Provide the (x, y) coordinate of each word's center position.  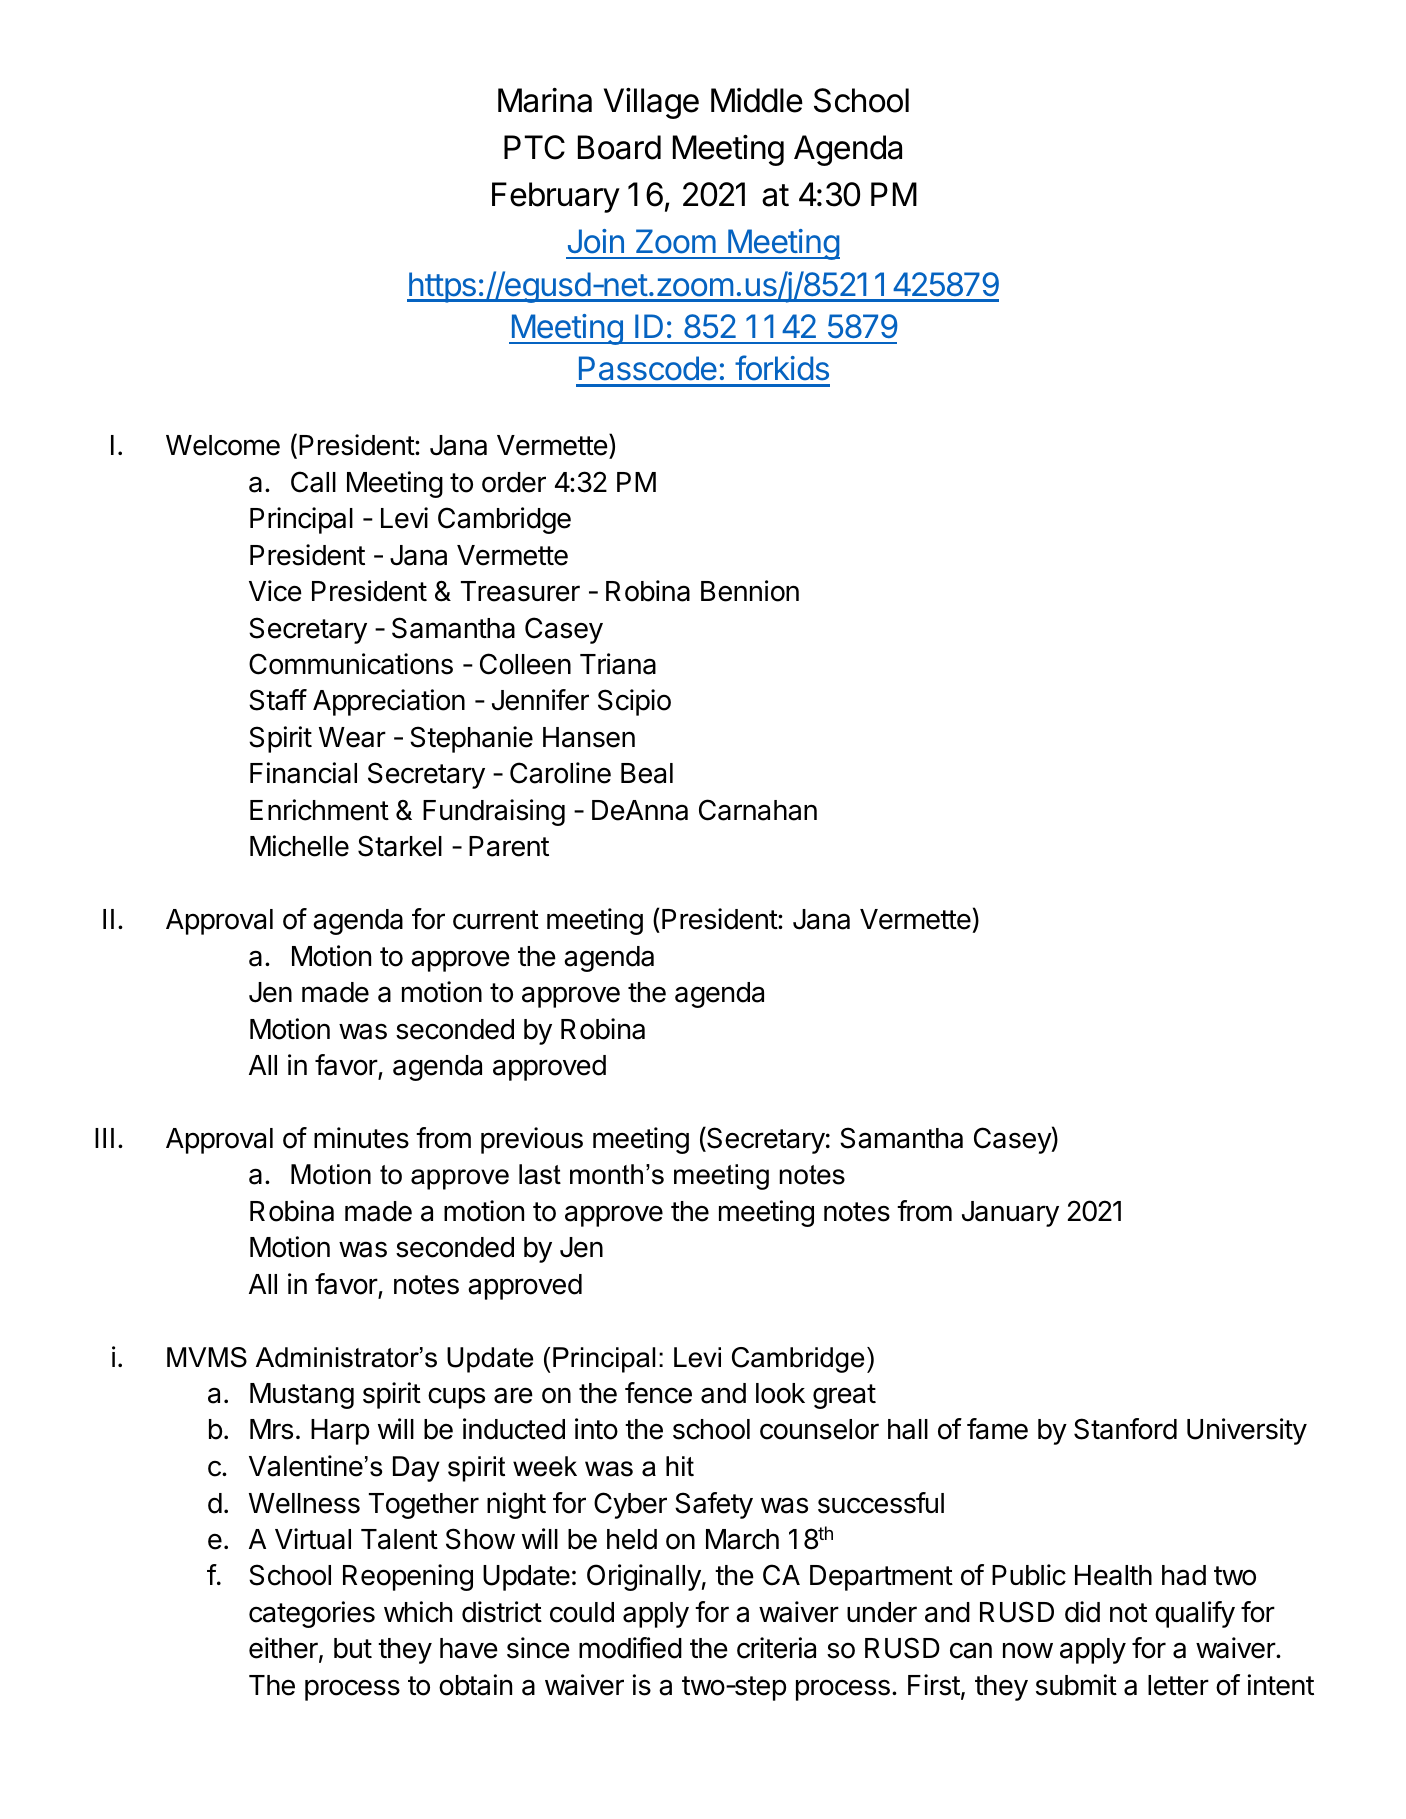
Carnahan (758, 810)
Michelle (299, 846)
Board (619, 147)
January (1010, 1214)
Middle (757, 100)
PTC (534, 147)
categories (312, 1614)
